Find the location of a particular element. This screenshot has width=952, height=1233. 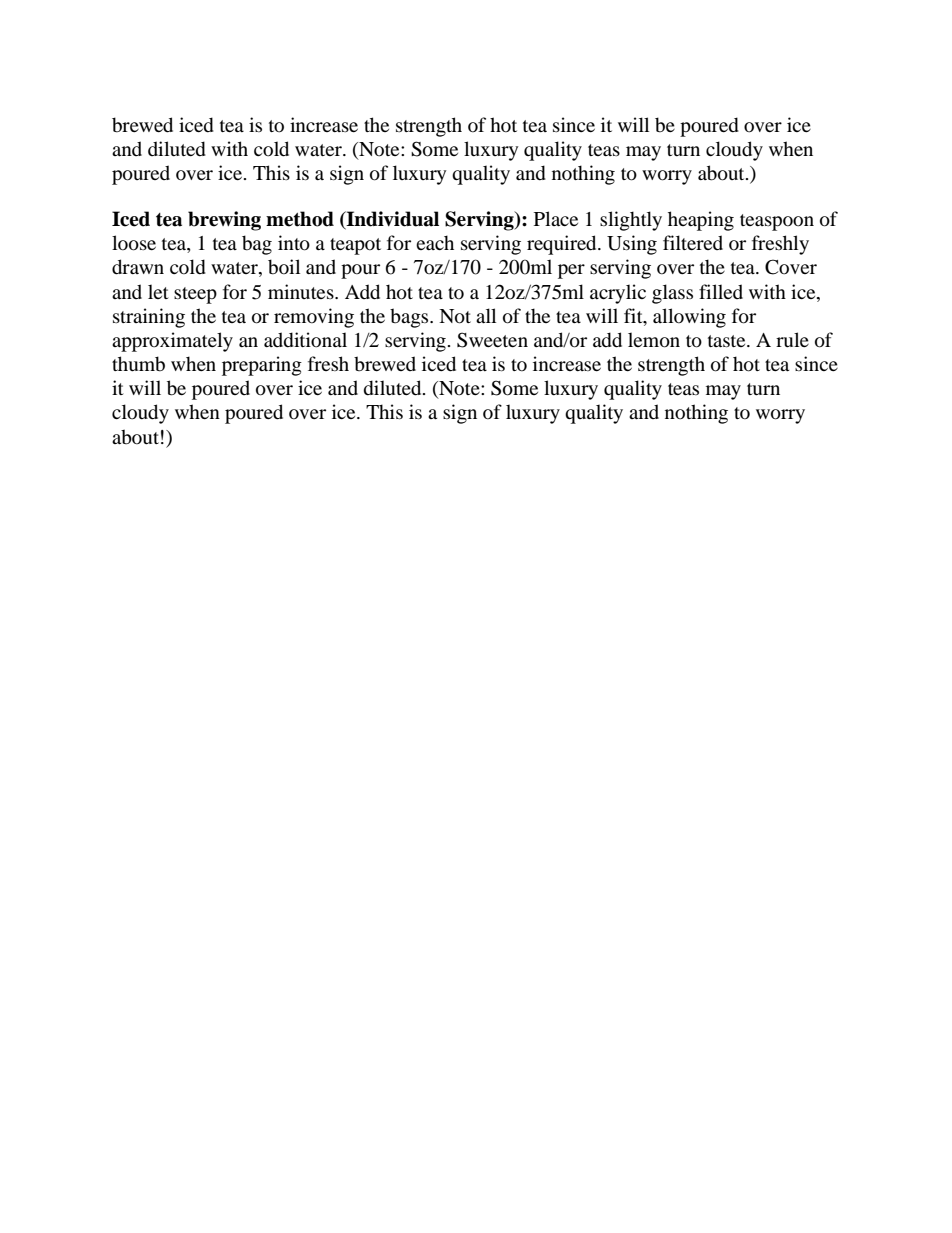

brewing is located at coordinates (224, 221).
